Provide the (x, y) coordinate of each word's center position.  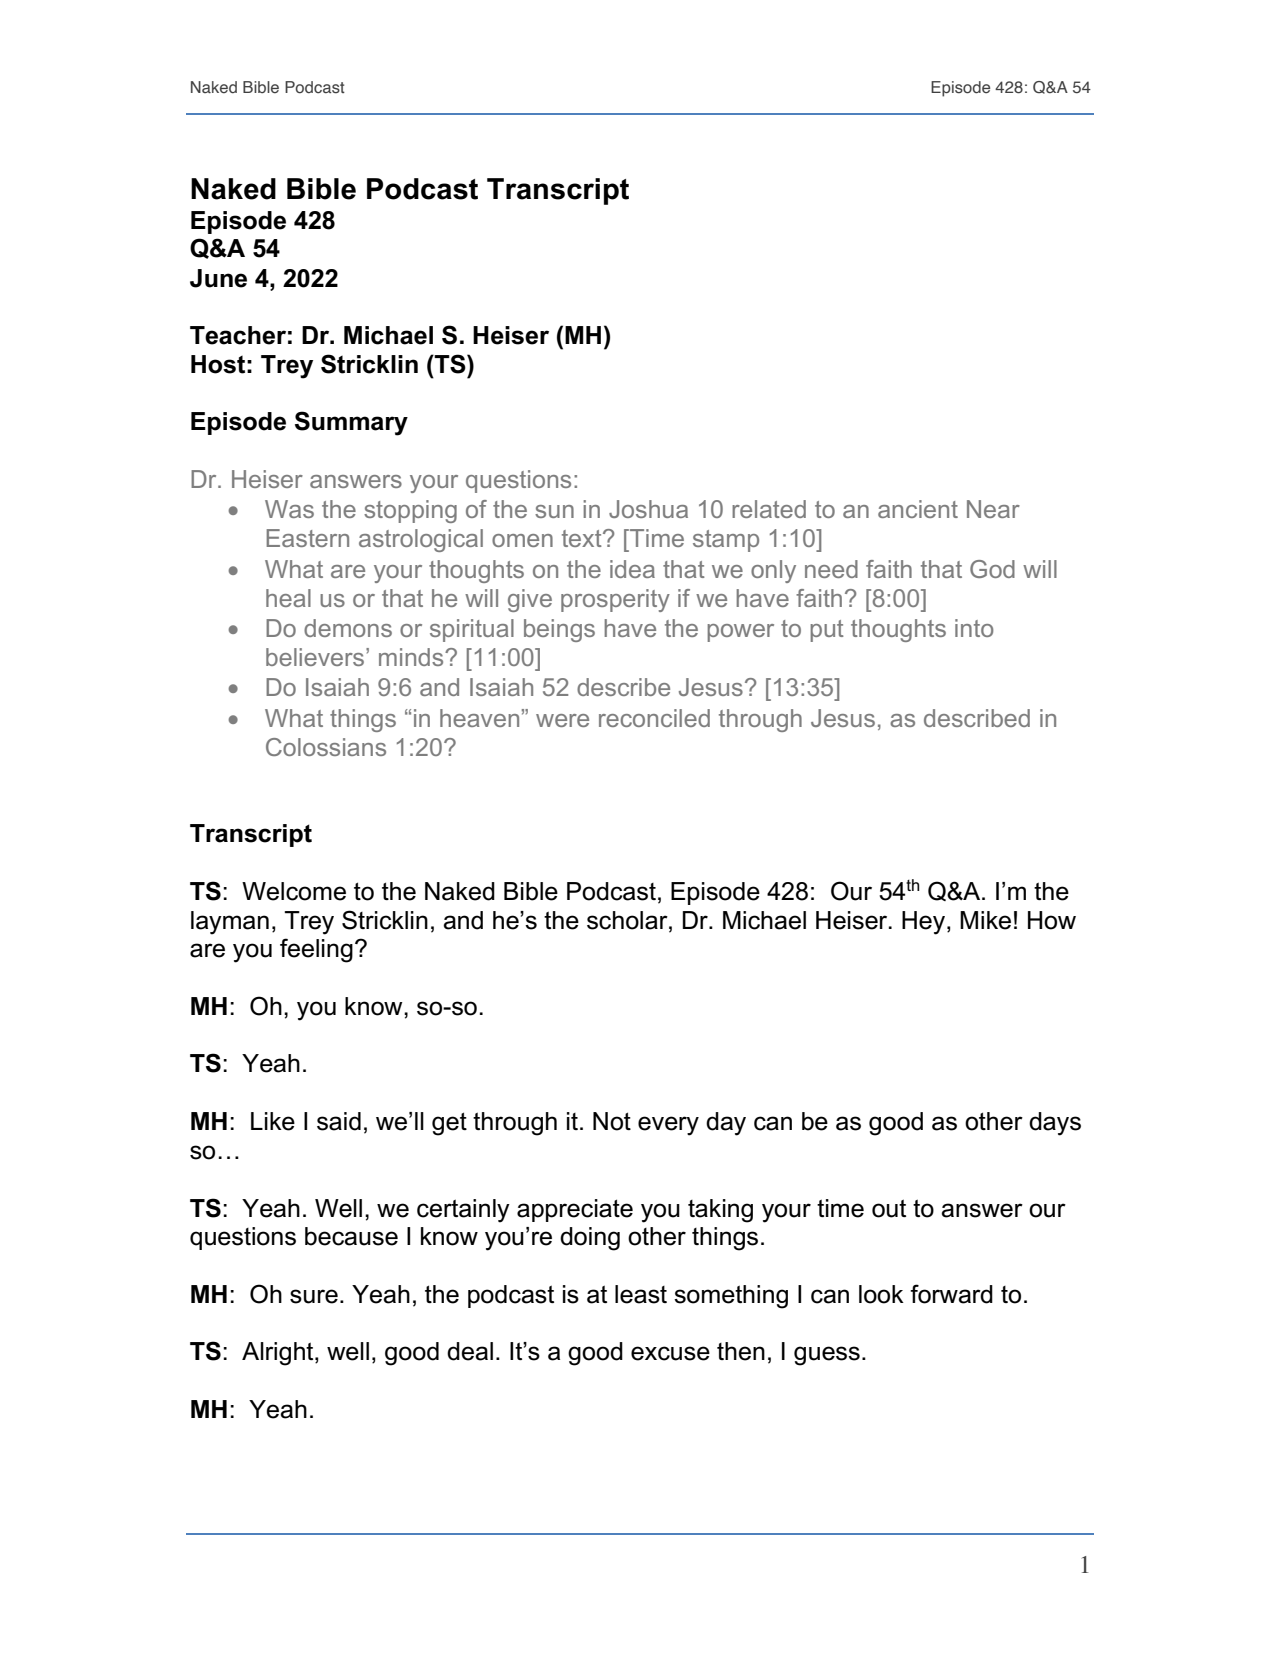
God (992, 569)
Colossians (326, 747)
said (339, 1121)
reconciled (654, 718)
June (218, 278)
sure (314, 1296)
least (641, 1294)
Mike (985, 920)
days (1055, 1124)
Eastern (307, 538)
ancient (918, 509)
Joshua (648, 509)
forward (951, 1294)
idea (632, 569)
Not (612, 1121)
